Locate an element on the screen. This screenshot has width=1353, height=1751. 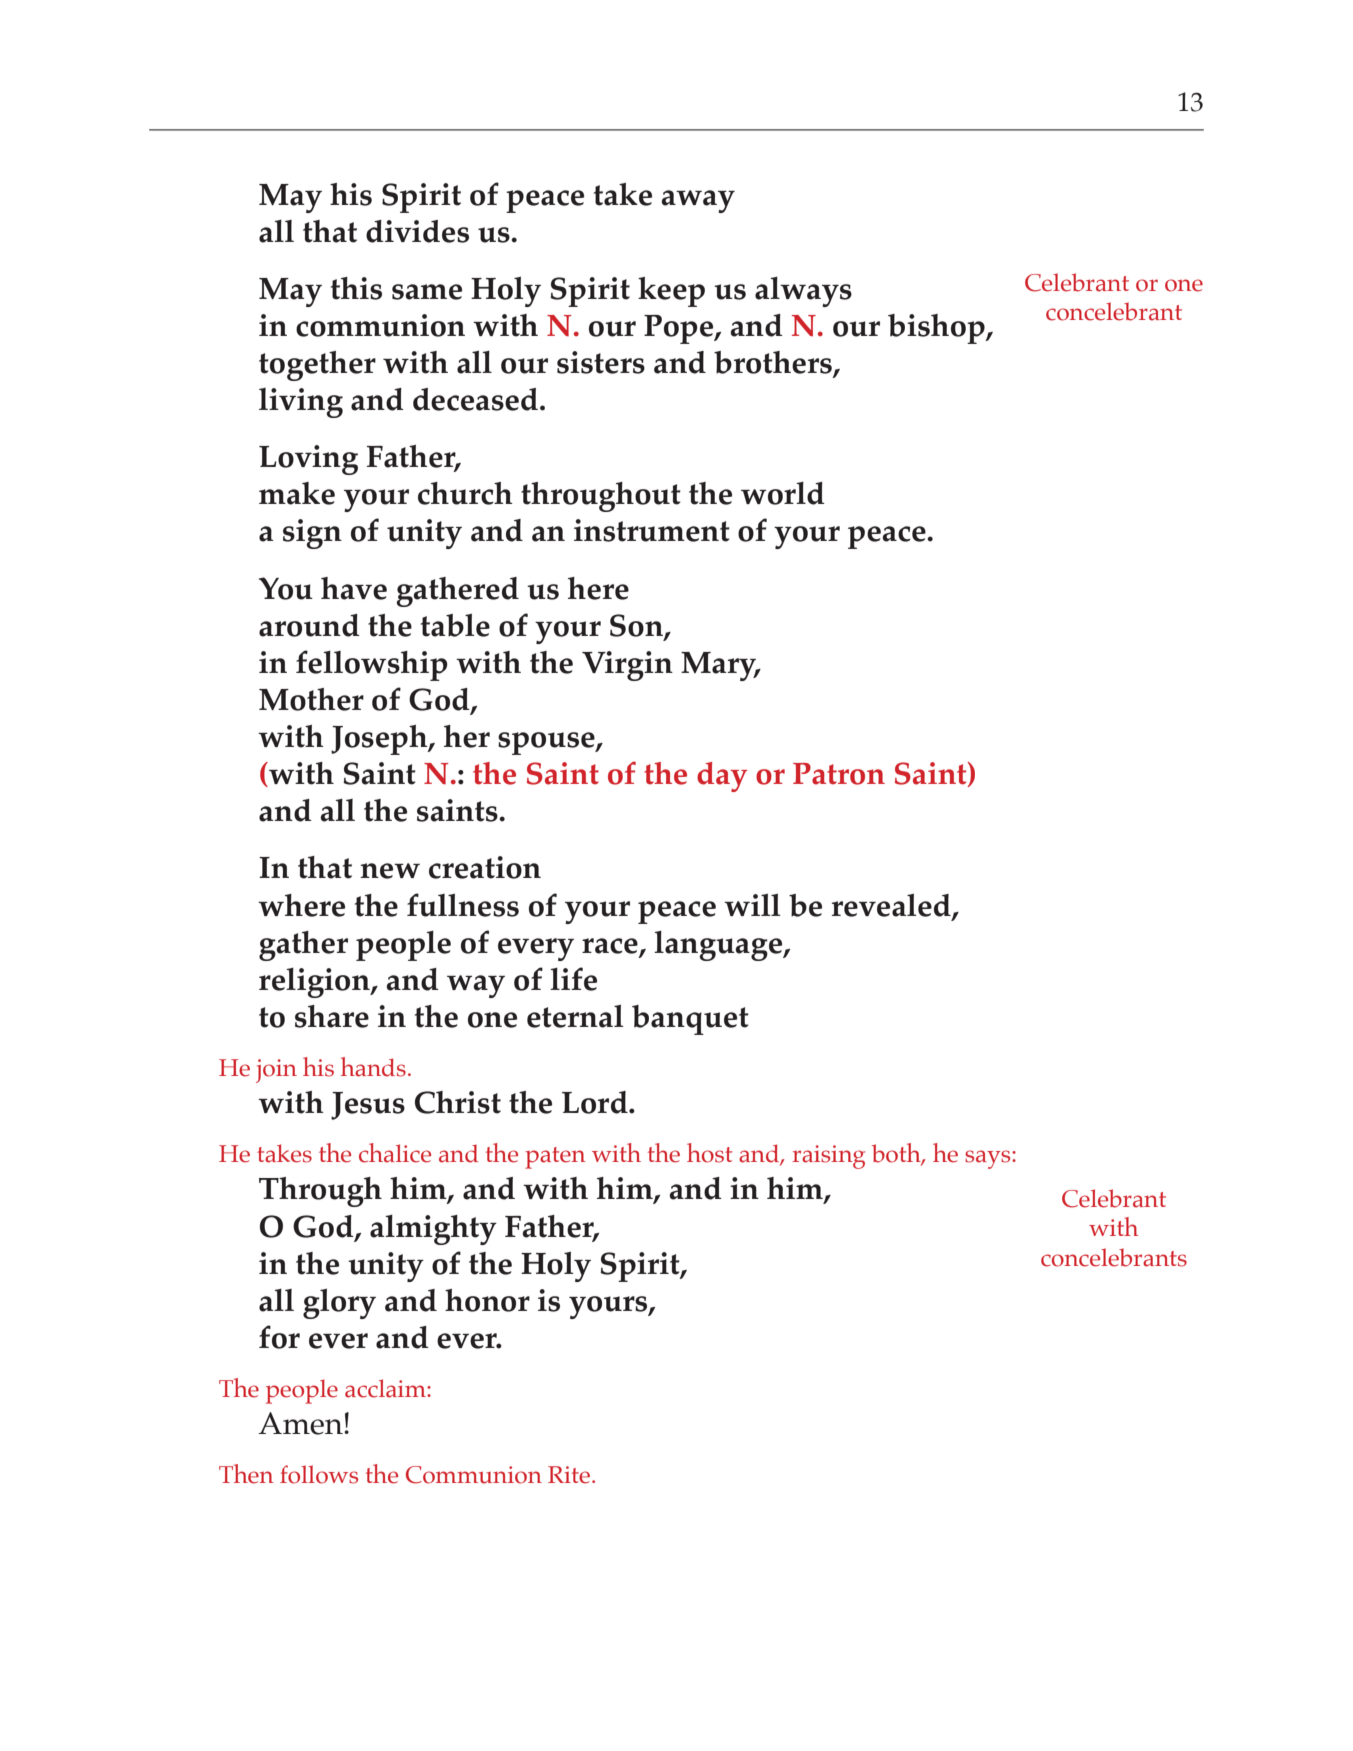
always is located at coordinates (803, 292).
